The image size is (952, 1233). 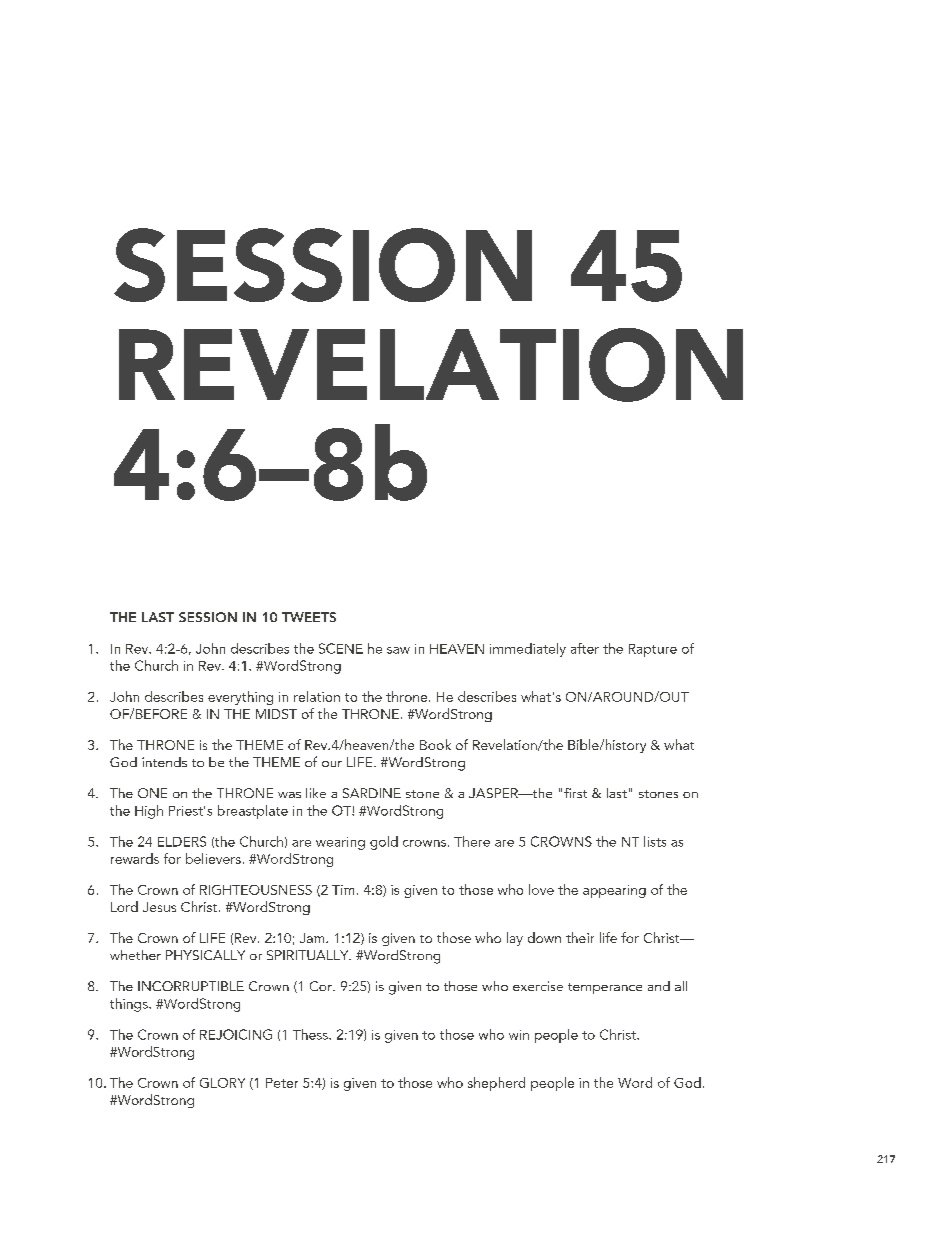 I want to click on shepherd, so click(x=496, y=1084).
